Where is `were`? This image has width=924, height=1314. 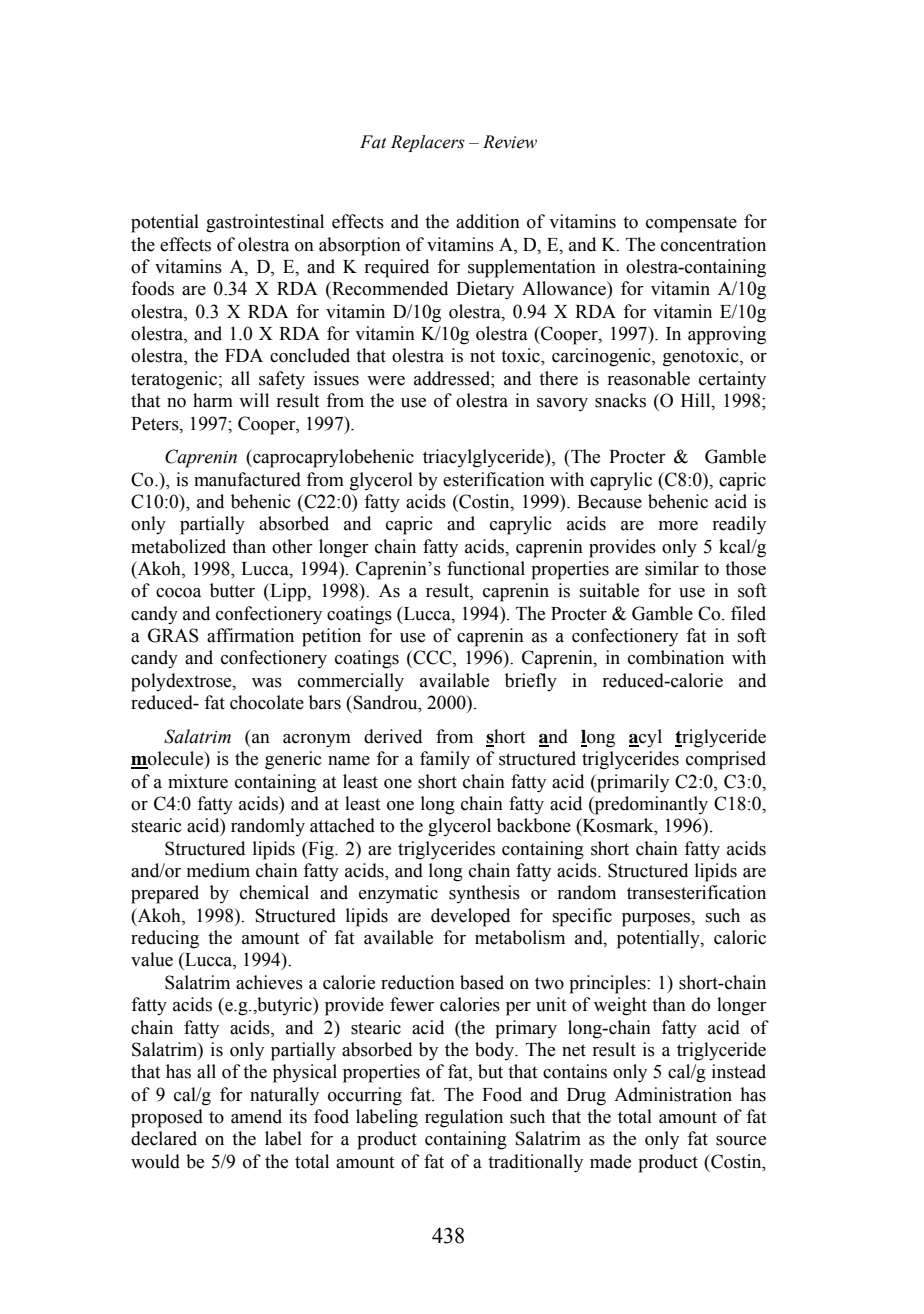
were is located at coordinates (386, 381).
